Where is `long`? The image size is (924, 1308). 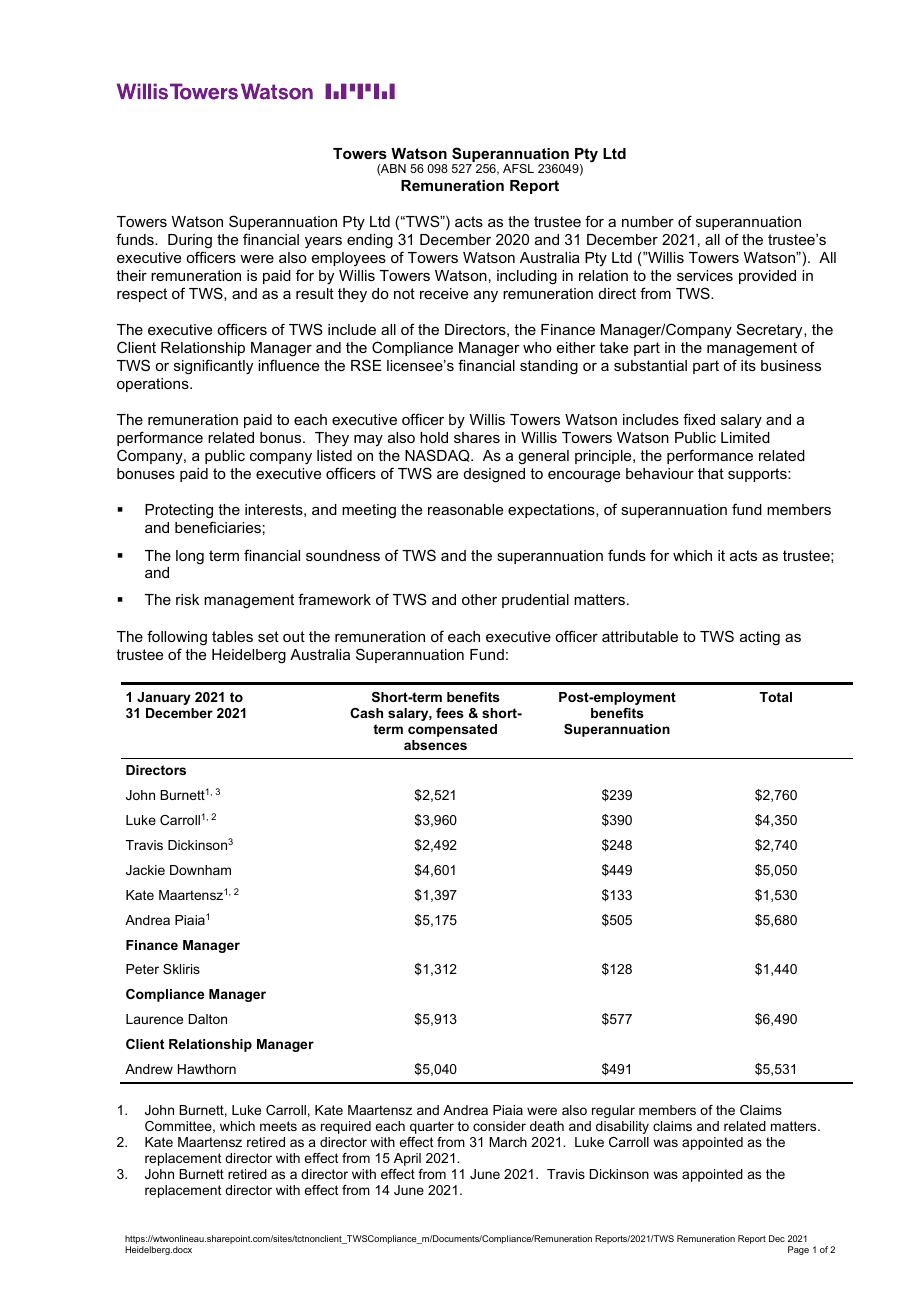
long is located at coordinates (190, 557).
